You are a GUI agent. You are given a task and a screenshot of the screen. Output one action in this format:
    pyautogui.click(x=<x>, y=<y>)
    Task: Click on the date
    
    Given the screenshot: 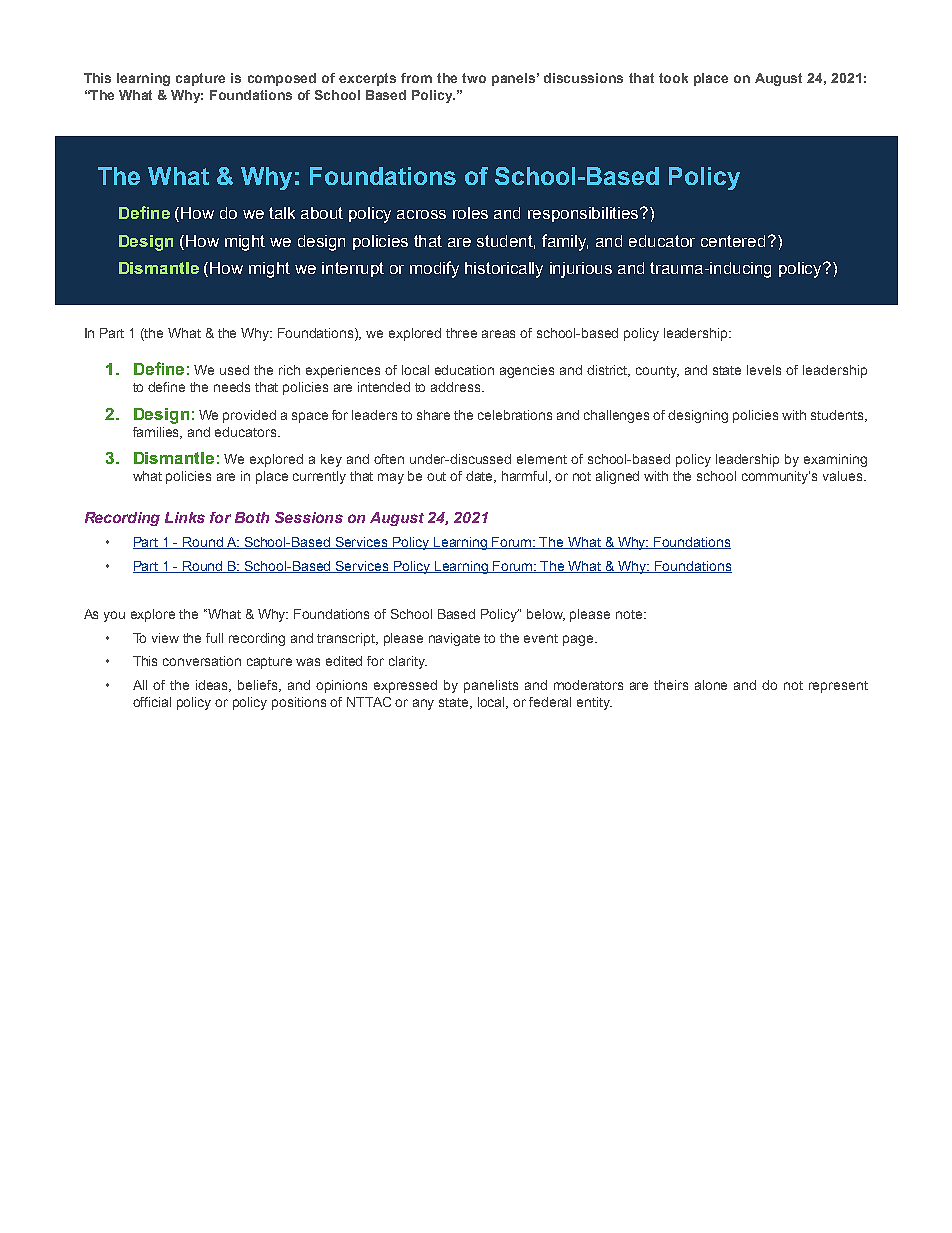 What is the action you would take?
    pyautogui.click(x=481, y=477)
